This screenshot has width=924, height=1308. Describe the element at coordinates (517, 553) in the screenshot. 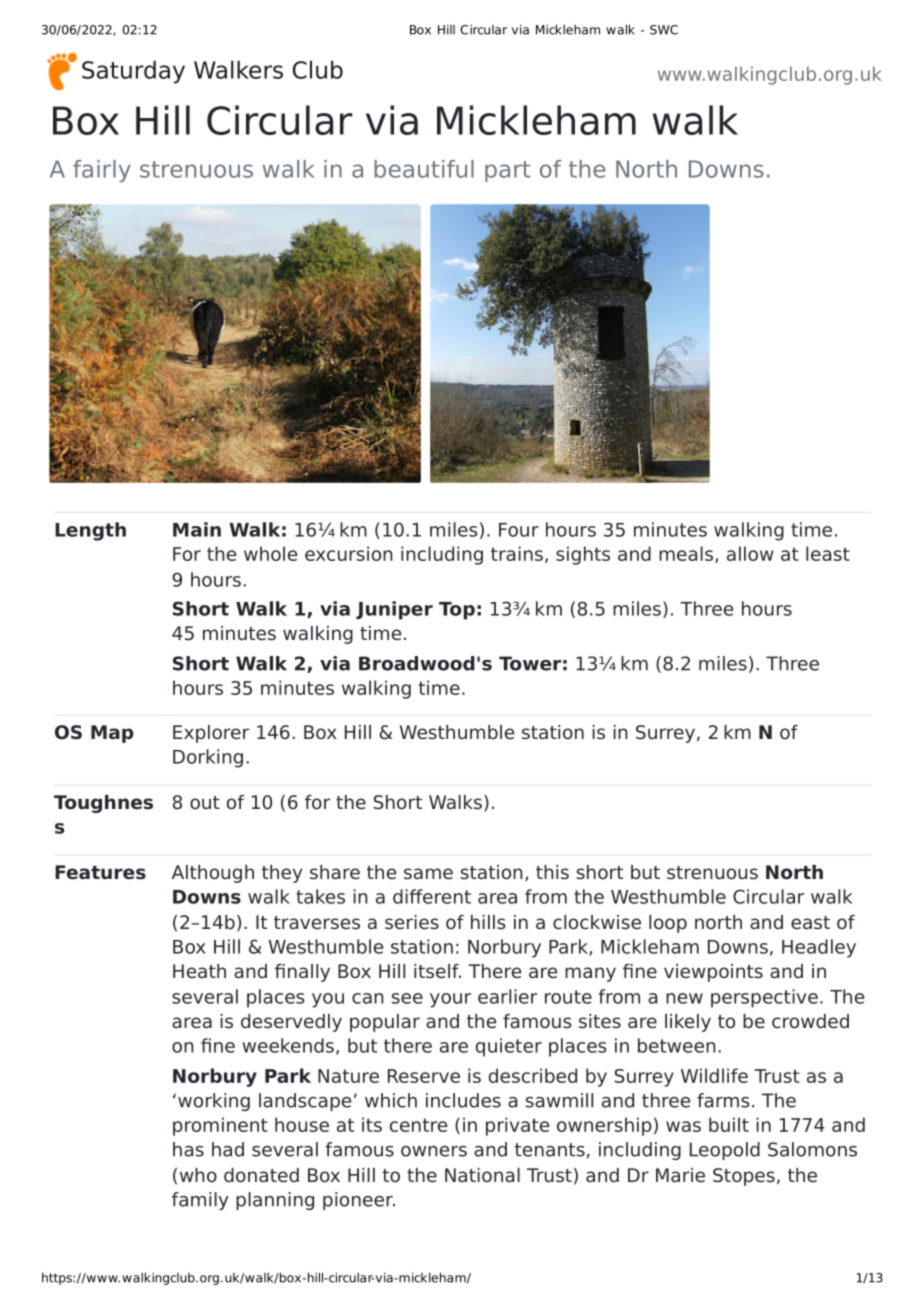

I see `trains` at that location.
